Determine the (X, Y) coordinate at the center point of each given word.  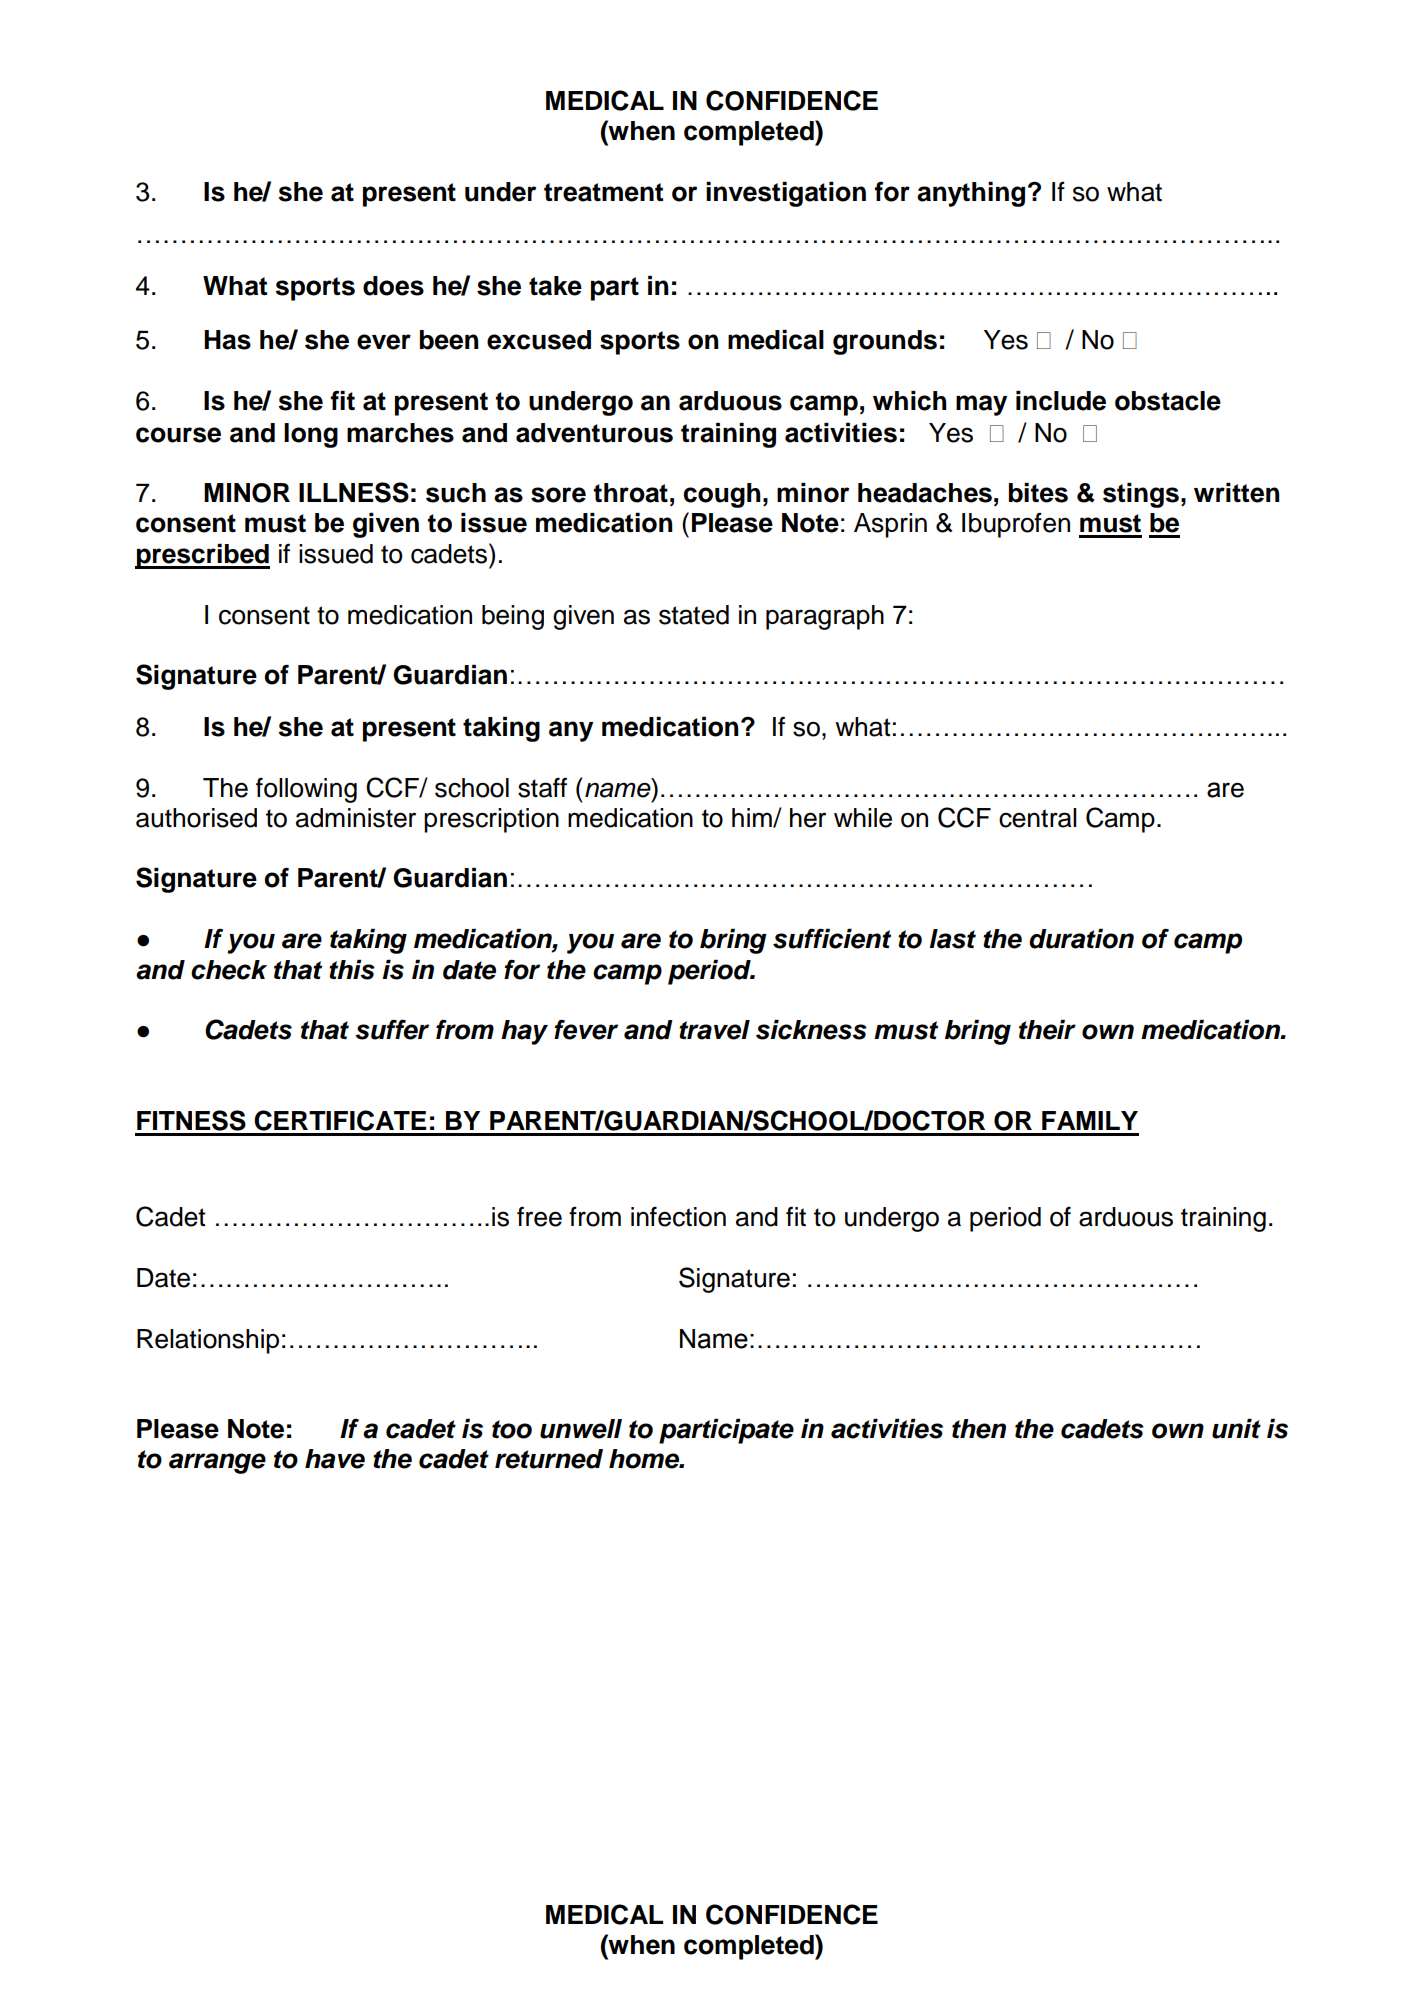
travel (714, 1030)
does (393, 286)
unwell (581, 1429)
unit (1236, 1429)
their (1047, 1030)
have (335, 1459)
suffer (392, 1029)
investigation (786, 194)
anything (971, 194)
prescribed (202, 556)
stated (694, 615)
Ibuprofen (1016, 525)
